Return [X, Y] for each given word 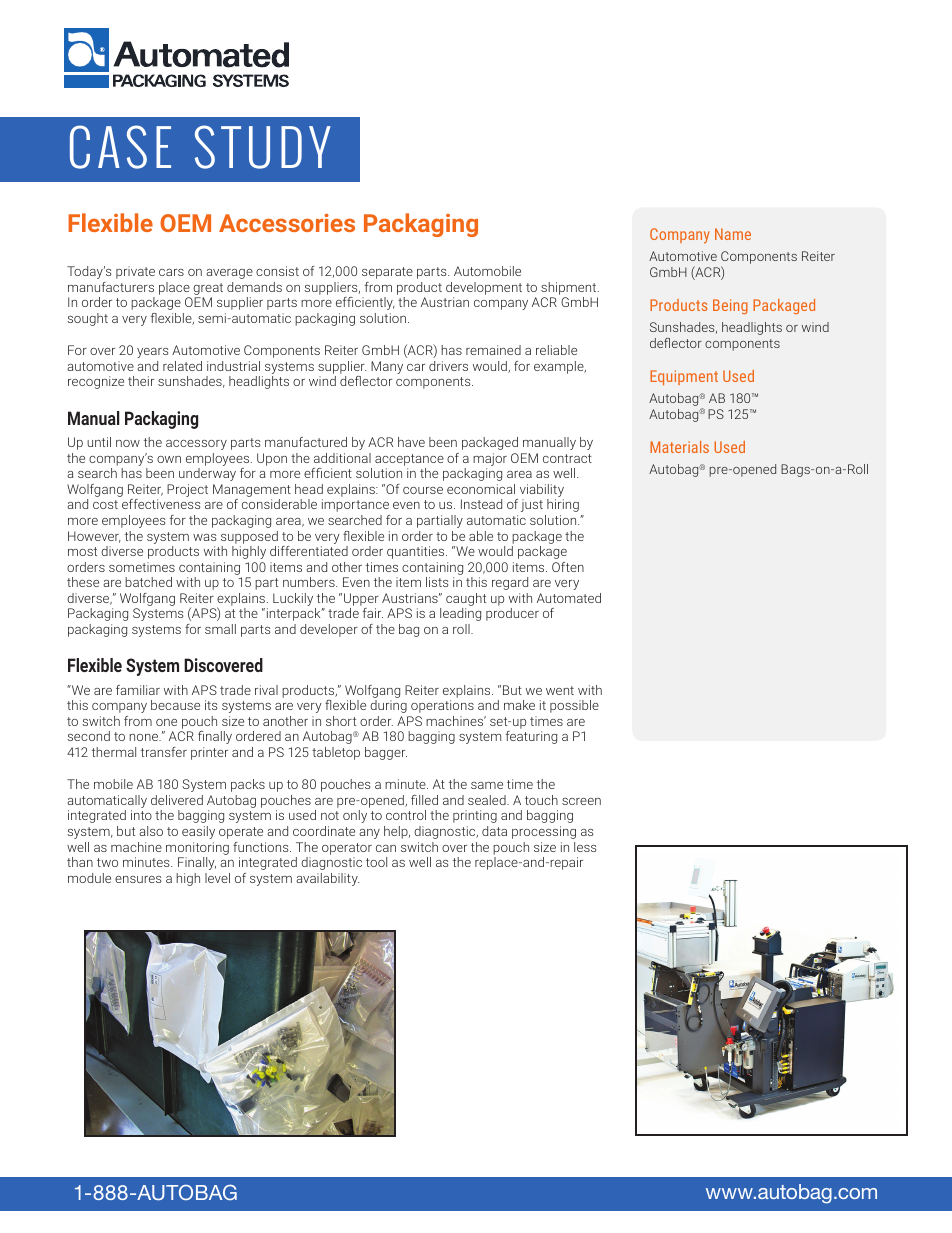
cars [171, 272]
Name [733, 234]
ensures [138, 879]
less [585, 847]
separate [387, 273]
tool [376, 862]
